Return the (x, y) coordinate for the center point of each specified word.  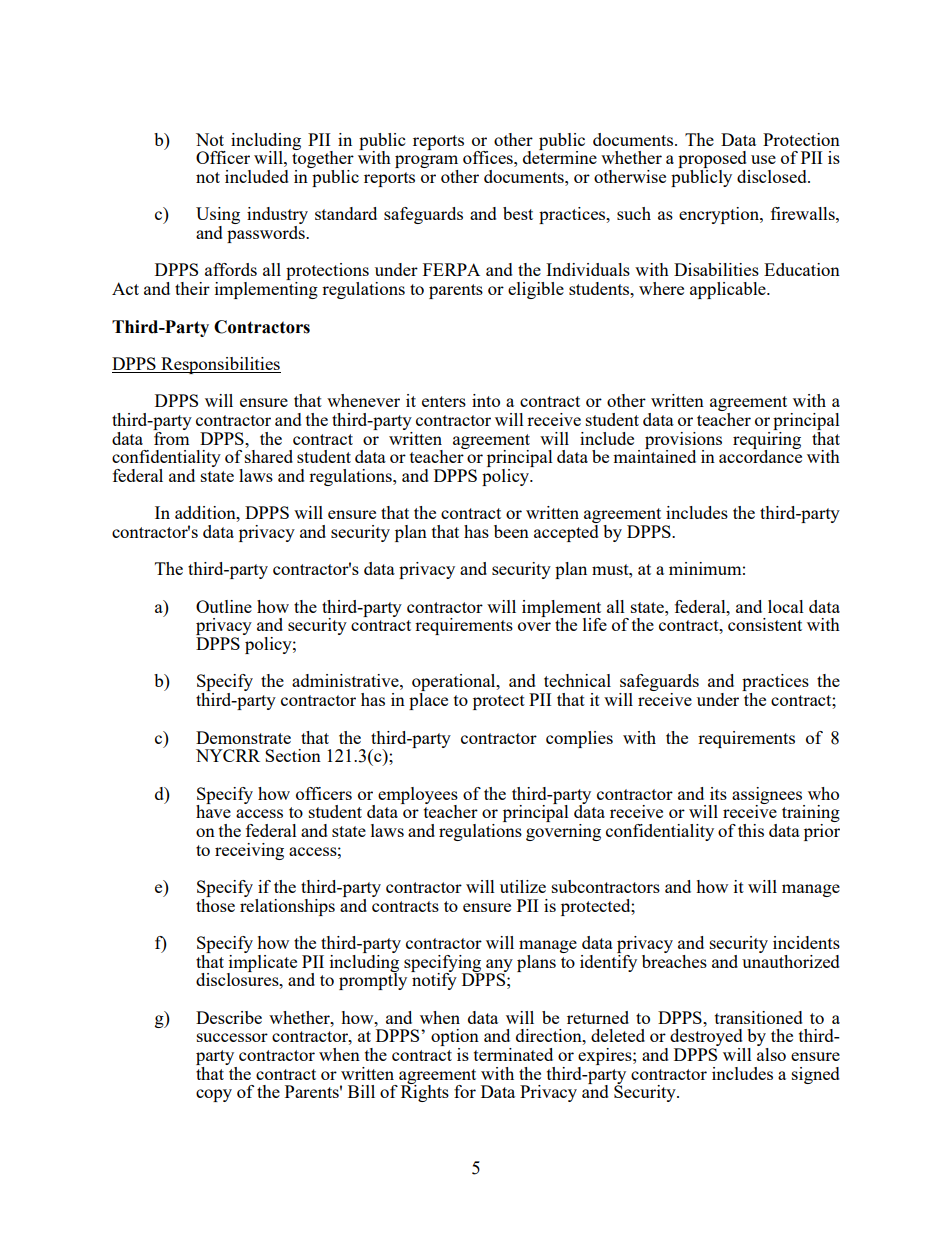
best (518, 213)
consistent (765, 624)
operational (455, 684)
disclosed (773, 176)
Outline (224, 606)
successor (232, 1037)
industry (277, 217)
